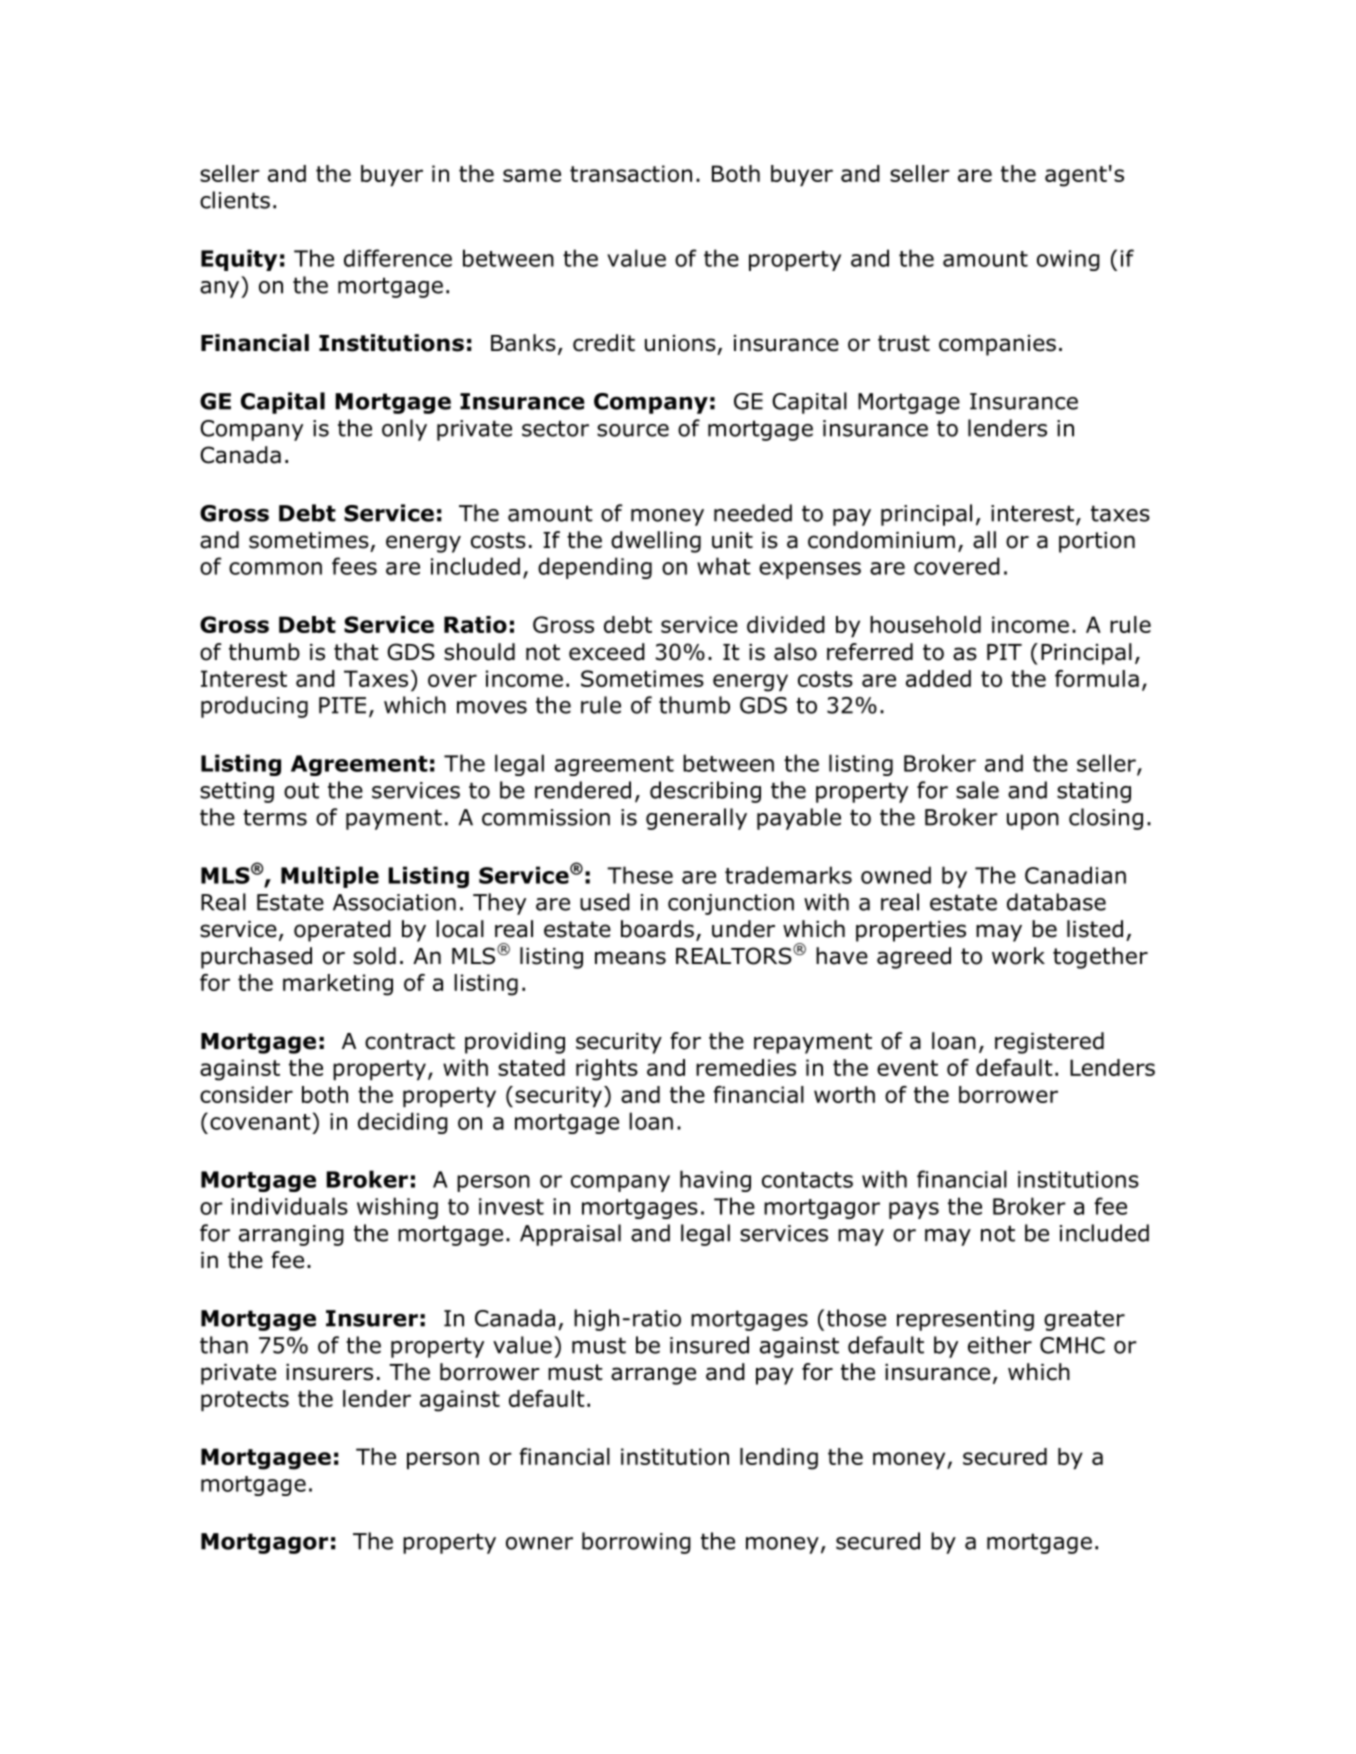 The height and width of the page is (1754, 1356). What do you see at coordinates (640, 875) in the page?
I see `These` at bounding box center [640, 875].
